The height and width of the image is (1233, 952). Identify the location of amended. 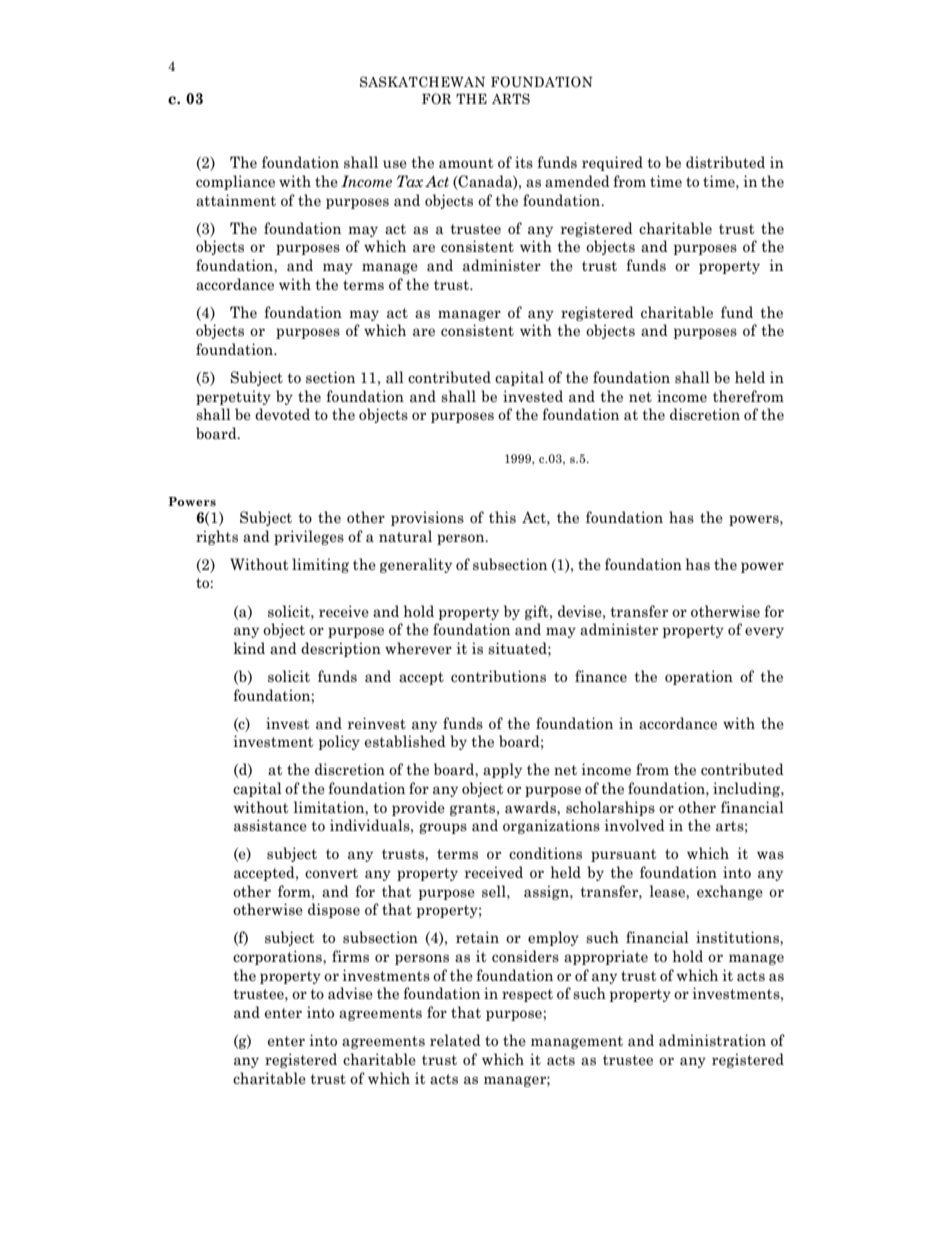
(577, 181).
